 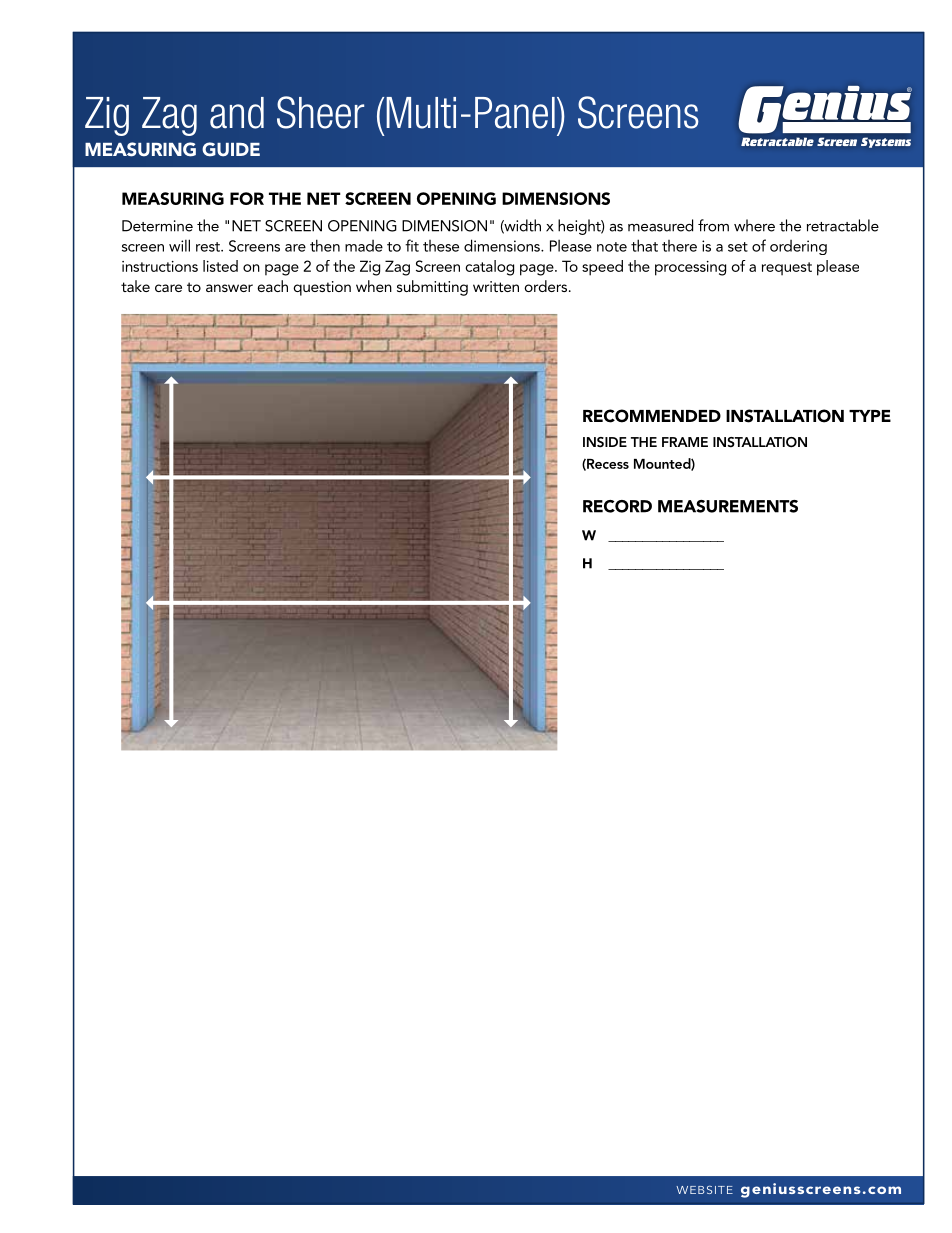 I want to click on WEBSITE, so click(x=704, y=1189).
